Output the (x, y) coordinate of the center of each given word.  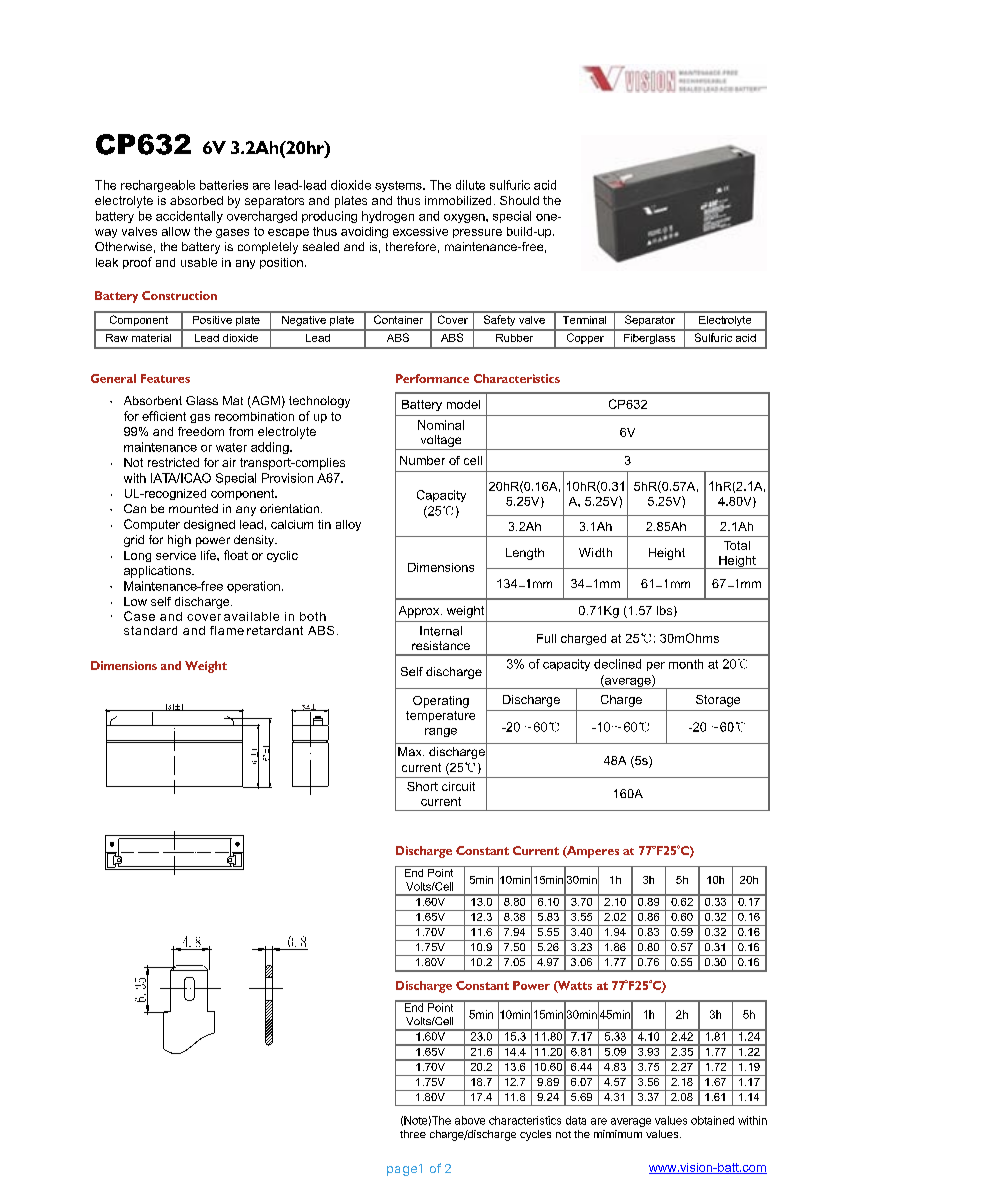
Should (519, 200)
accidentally (189, 217)
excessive (420, 231)
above (470, 1120)
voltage (441, 442)
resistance (441, 645)
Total (737, 545)
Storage (718, 701)
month (686, 664)
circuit (458, 786)
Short (422, 786)
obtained (712, 1120)
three (413, 1134)
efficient (164, 416)
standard (150, 630)
